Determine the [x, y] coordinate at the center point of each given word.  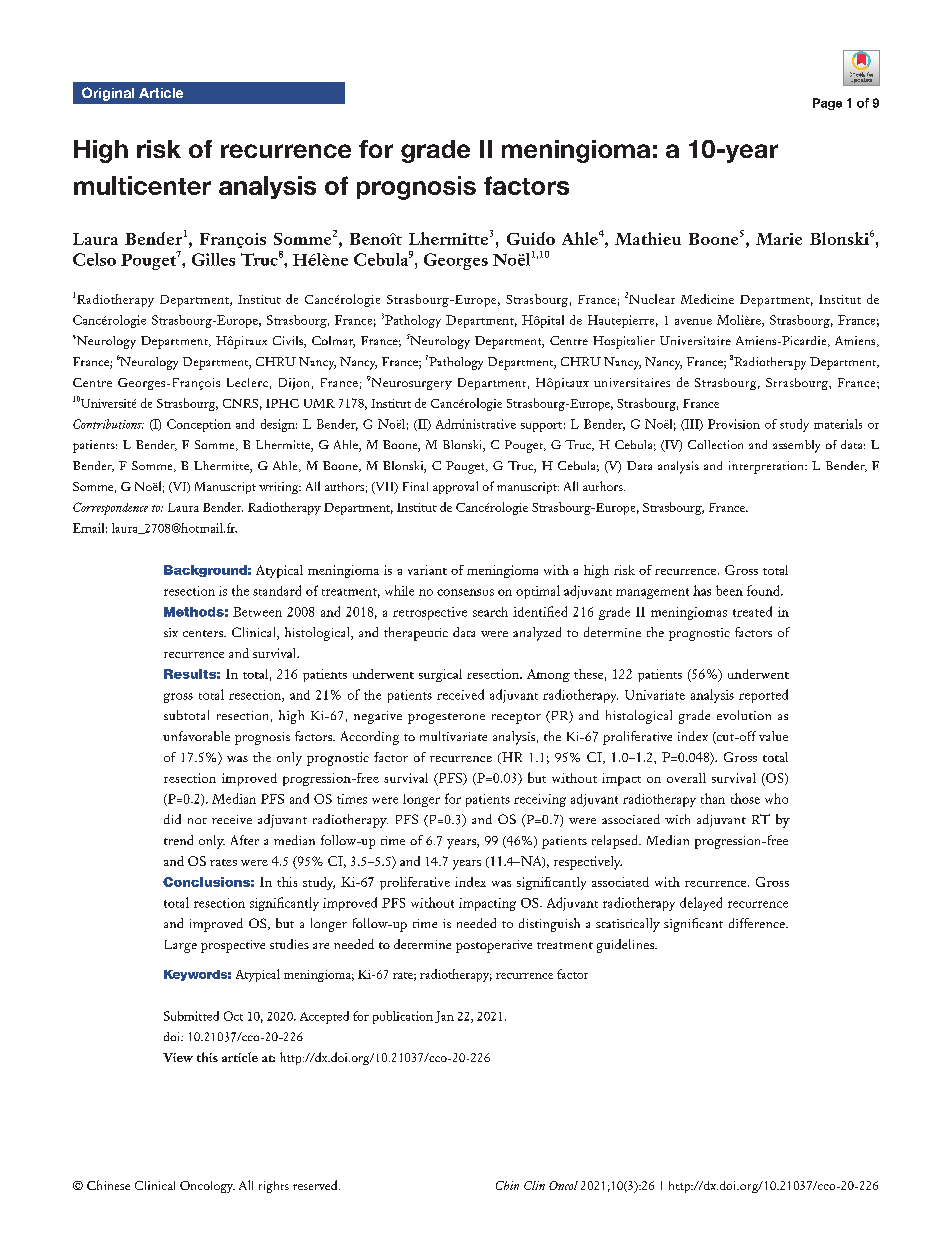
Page [827, 104]
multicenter [142, 185]
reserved [316, 1185]
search [490, 612]
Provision [734, 424]
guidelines [626, 946]
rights [274, 1187]
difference [758, 923]
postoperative [494, 946]
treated [752, 611]
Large [181, 946]
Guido [531, 238]
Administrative [476, 424]
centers [204, 633]
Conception [199, 425]
